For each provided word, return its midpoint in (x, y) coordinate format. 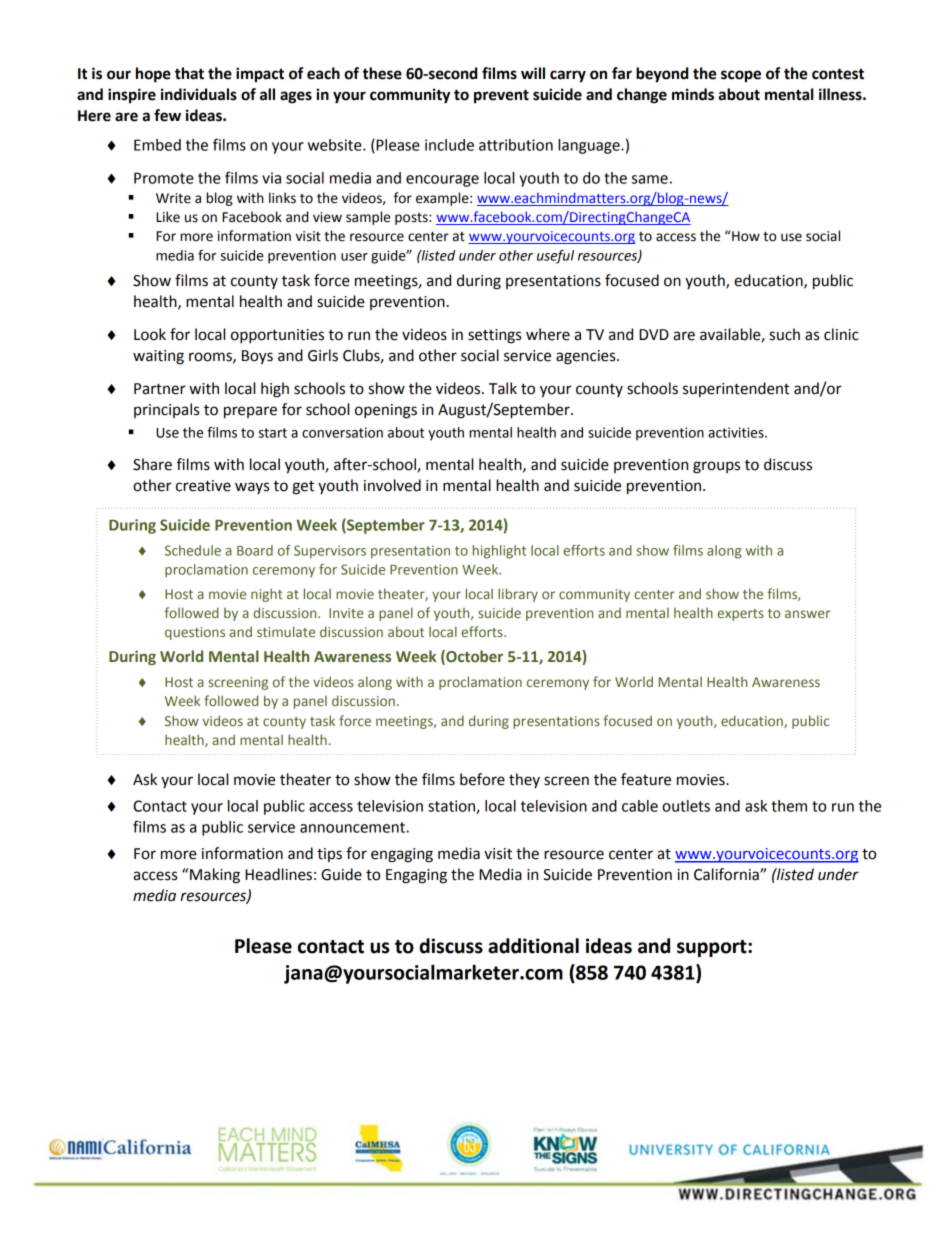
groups (716, 467)
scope (741, 76)
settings (494, 336)
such (785, 334)
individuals (199, 94)
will (533, 73)
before (482, 779)
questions (195, 633)
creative (203, 486)
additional (533, 946)
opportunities (277, 336)
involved (392, 485)
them (789, 806)
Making (215, 876)
